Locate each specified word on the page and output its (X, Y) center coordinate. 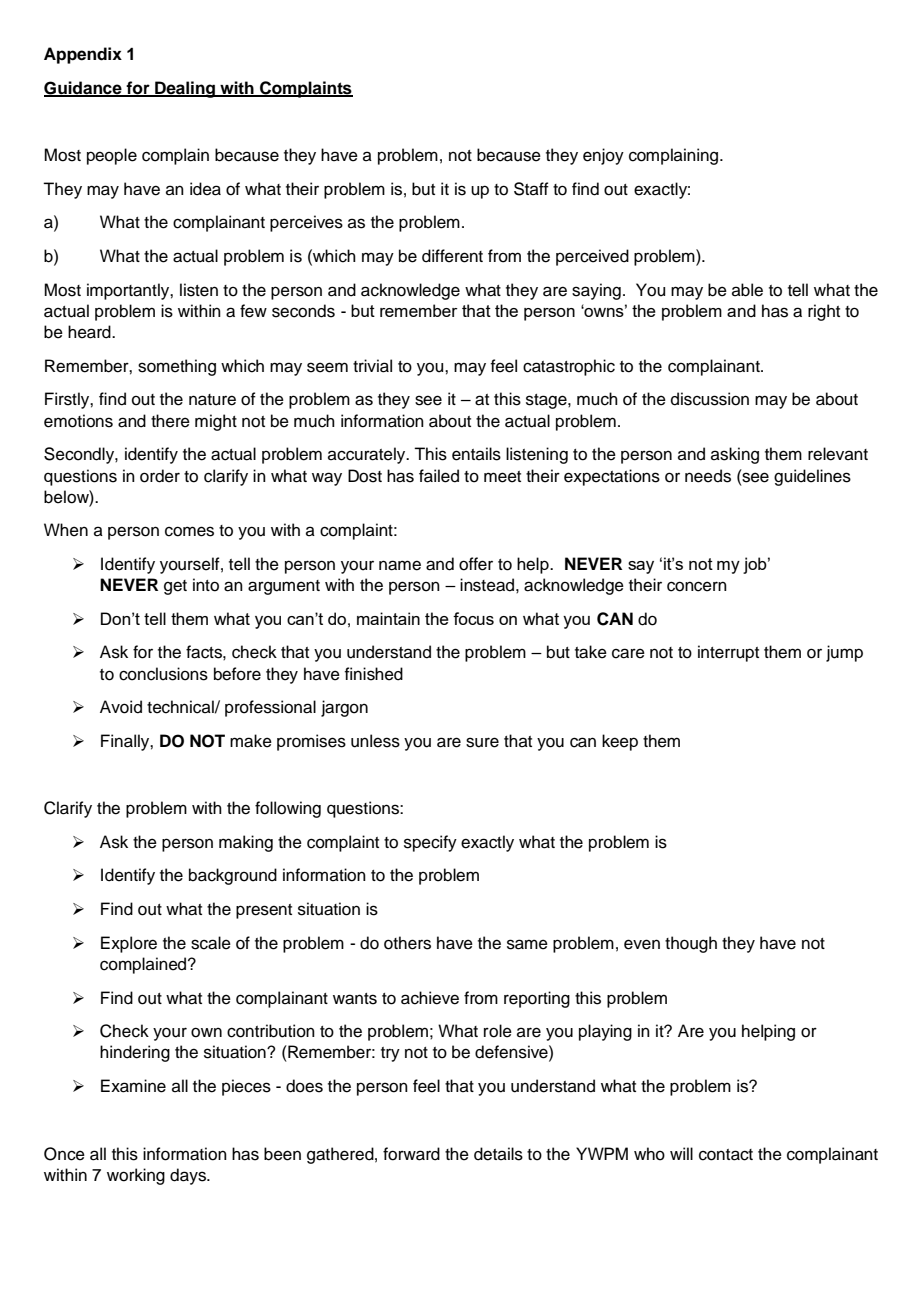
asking (735, 455)
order (160, 476)
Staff (531, 189)
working (136, 1176)
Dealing (185, 89)
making (246, 843)
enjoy (603, 156)
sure (482, 742)
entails (476, 454)
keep (620, 742)
